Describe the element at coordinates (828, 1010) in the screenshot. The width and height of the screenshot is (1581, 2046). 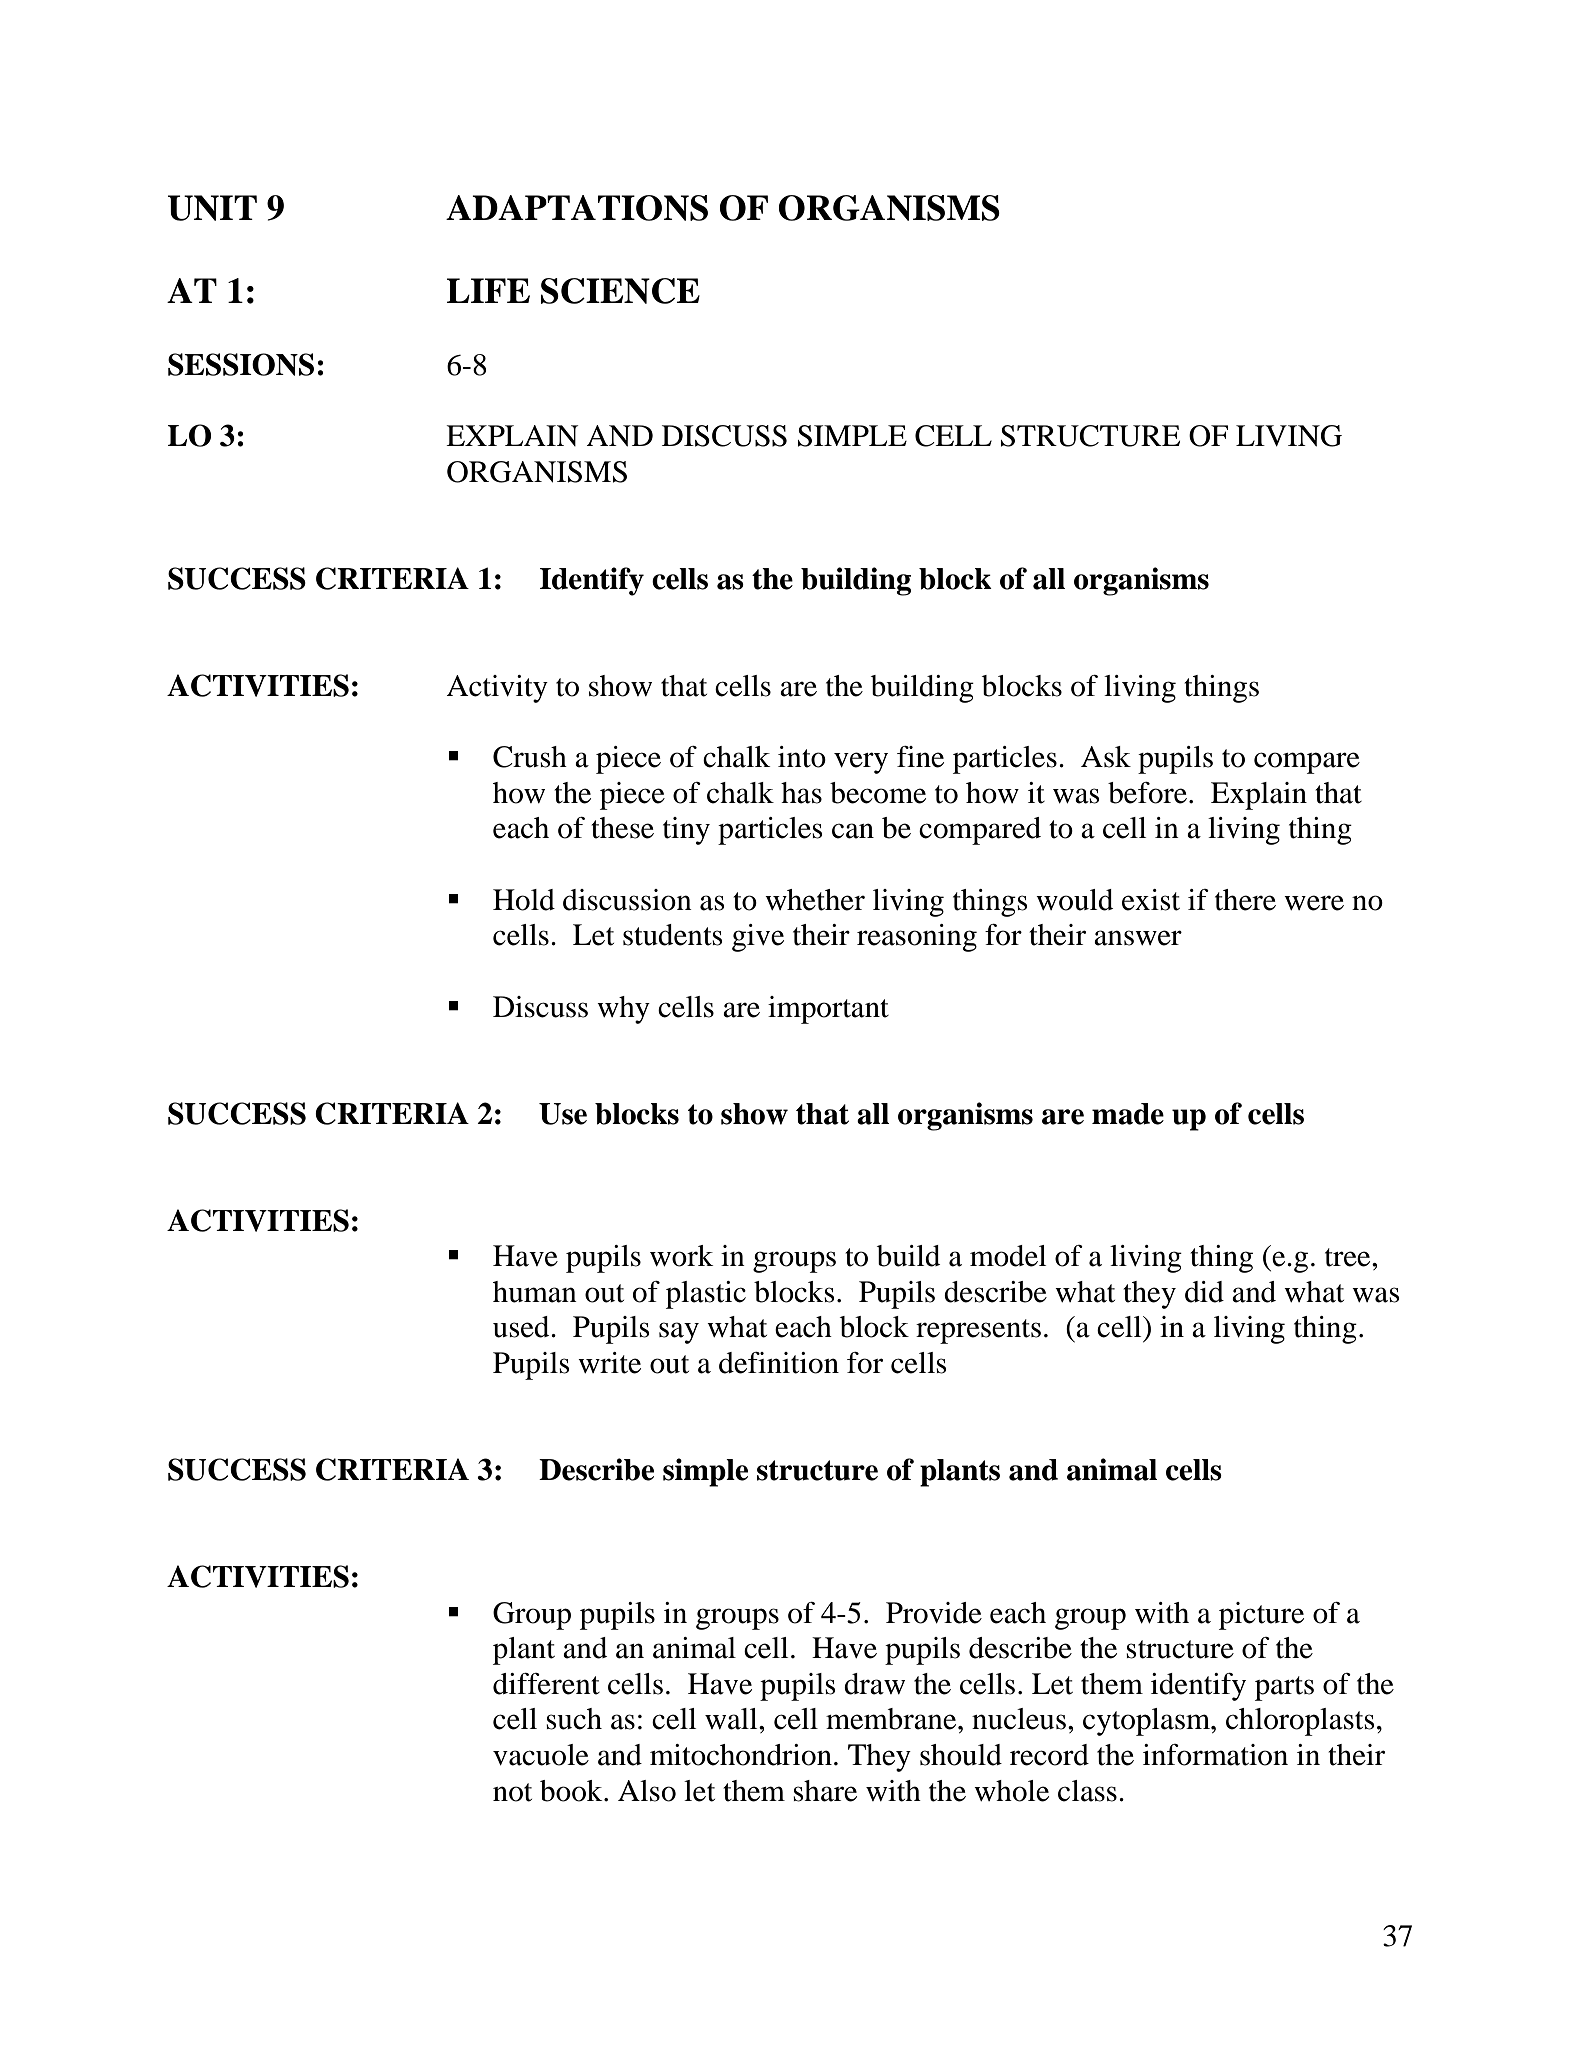
I see `important` at that location.
